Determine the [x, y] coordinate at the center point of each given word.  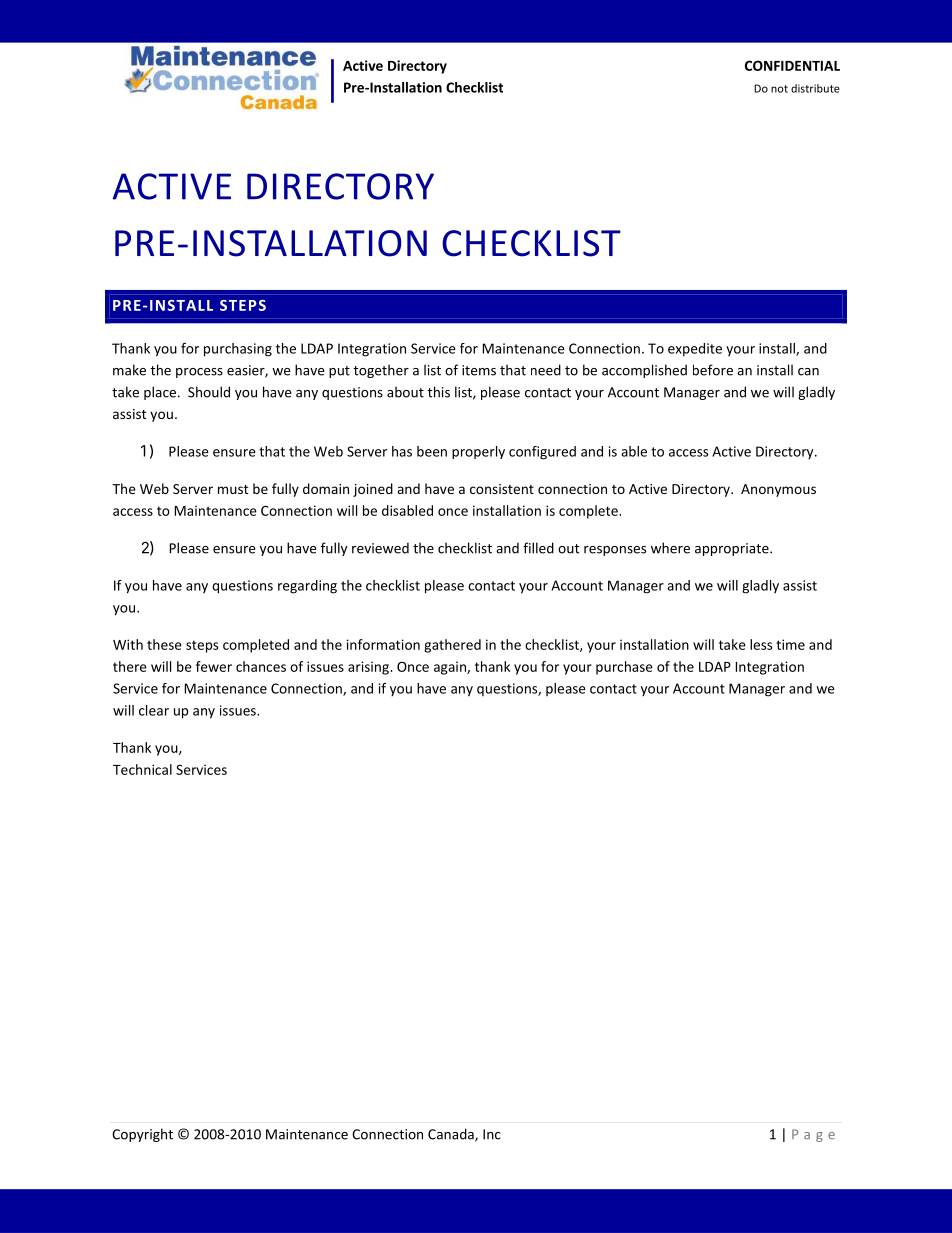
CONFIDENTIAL [792, 65]
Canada [452, 1135]
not [779, 89]
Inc [492, 1134]
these [164, 644]
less [761, 644]
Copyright [142, 1135]
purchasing [238, 350]
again [451, 668]
